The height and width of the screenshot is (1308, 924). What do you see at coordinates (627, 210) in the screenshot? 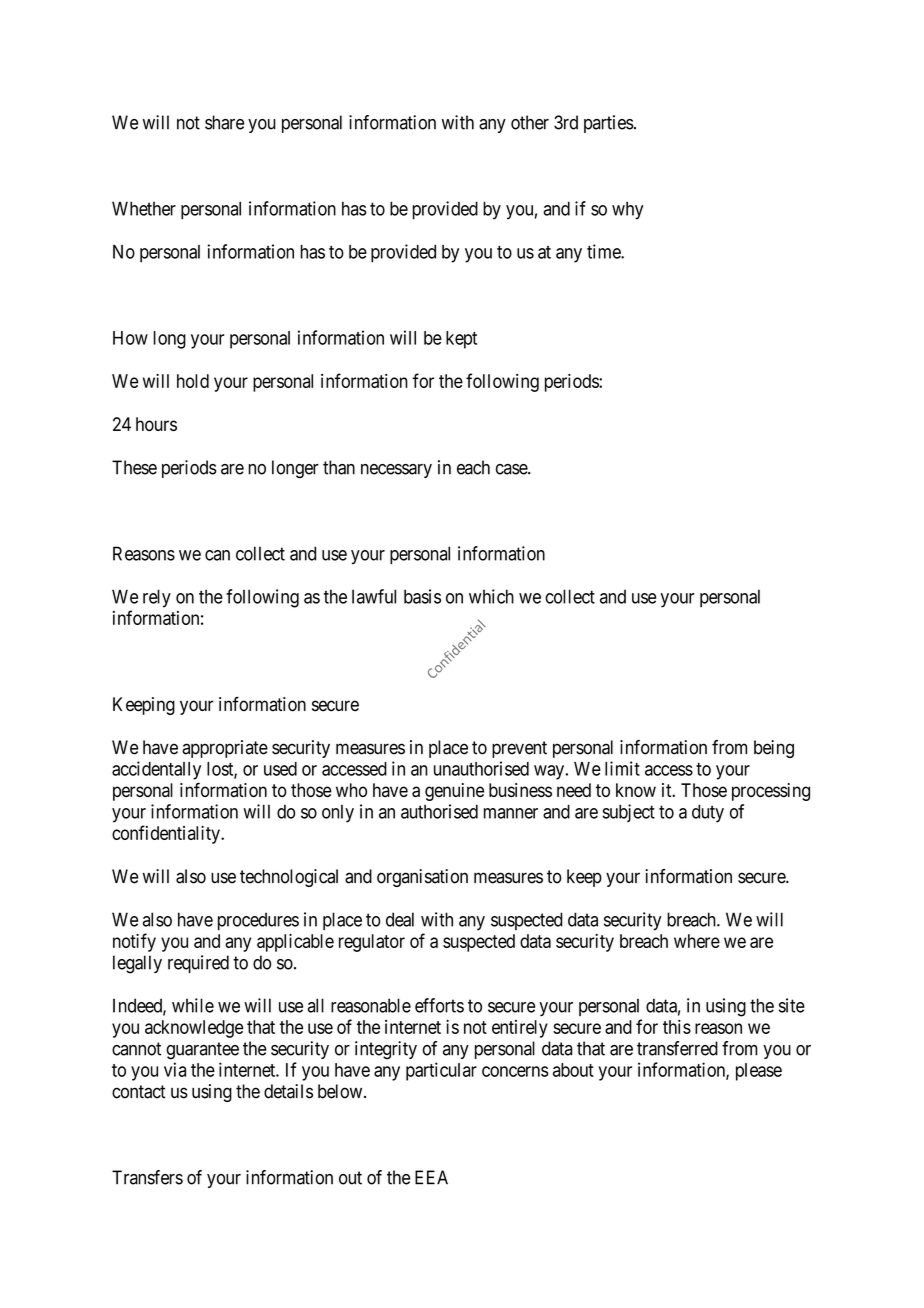
I see `why` at bounding box center [627, 210].
